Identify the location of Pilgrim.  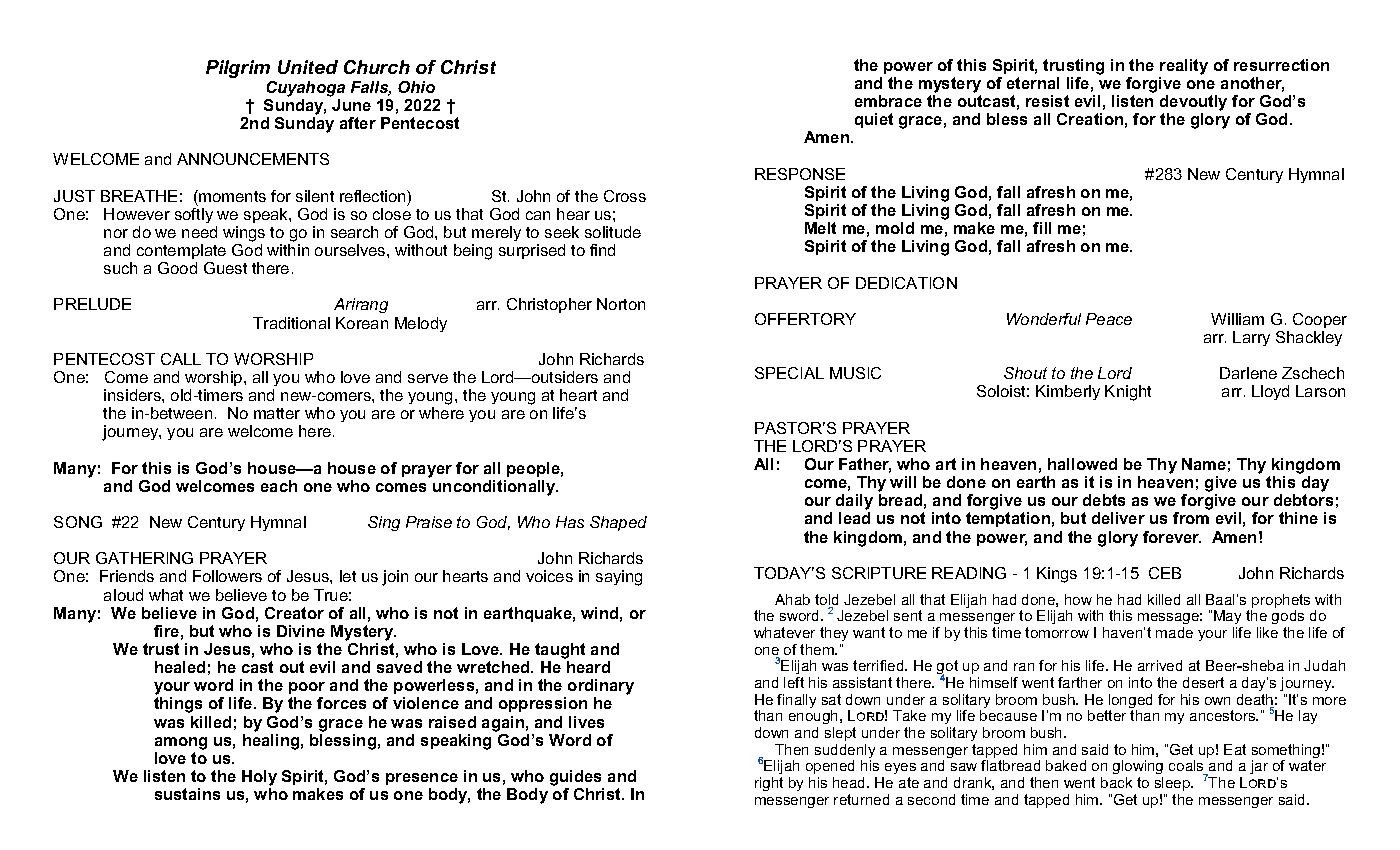
(238, 69).
